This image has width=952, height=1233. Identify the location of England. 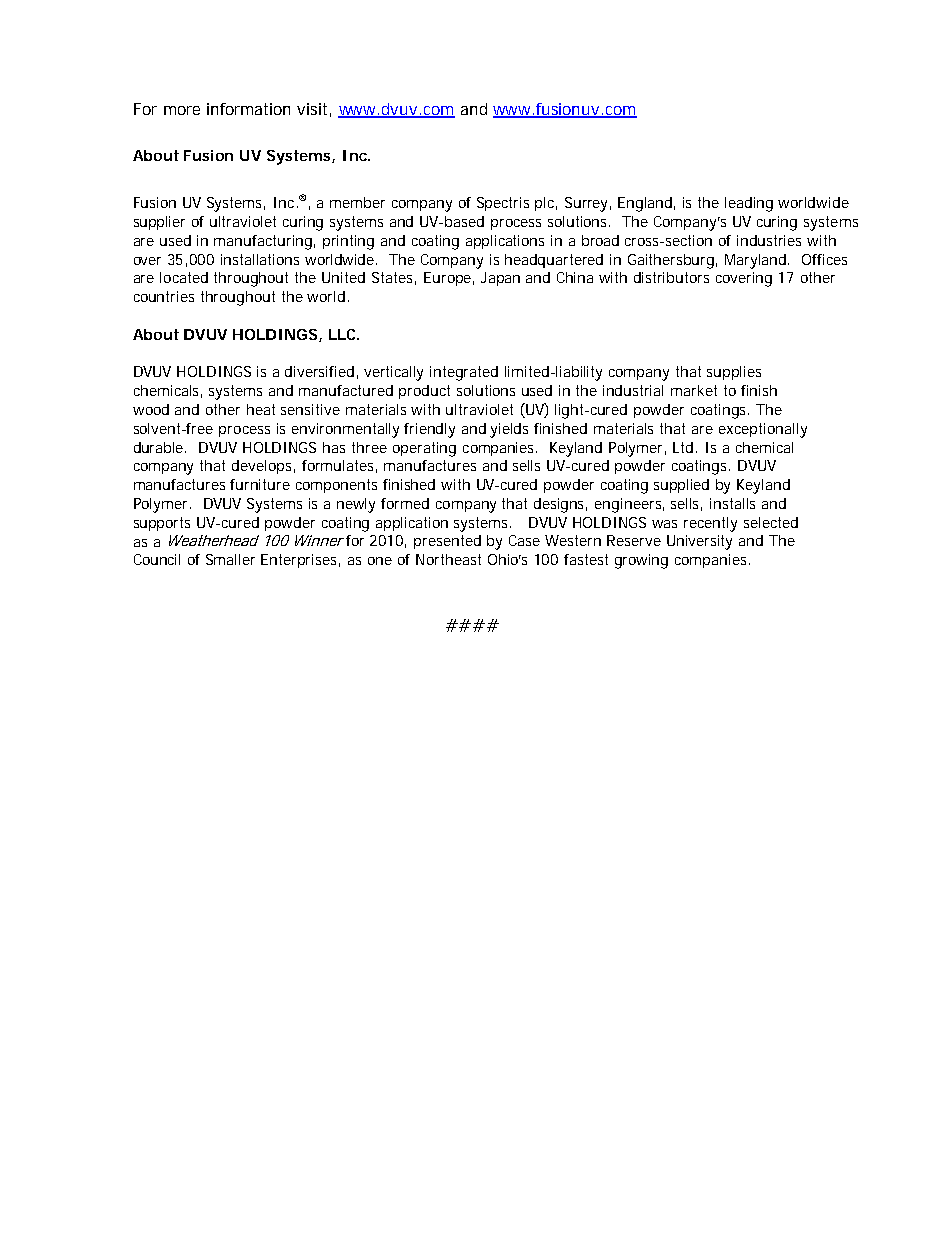
(645, 204).
